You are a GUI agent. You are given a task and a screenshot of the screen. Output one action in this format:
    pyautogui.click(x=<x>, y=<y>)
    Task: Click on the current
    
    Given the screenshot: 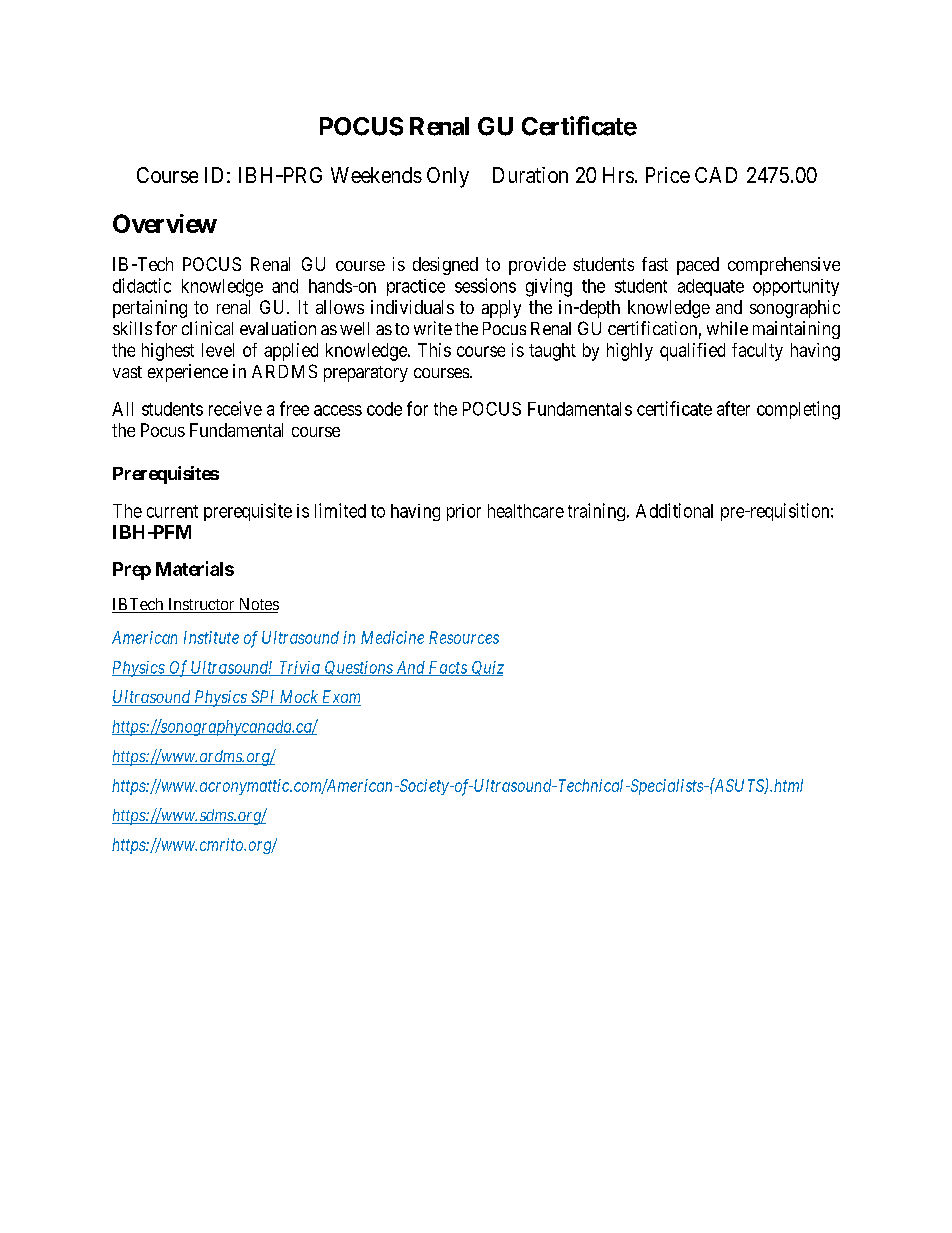 What is the action you would take?
    pyautogui.click(x=172, y=511)
